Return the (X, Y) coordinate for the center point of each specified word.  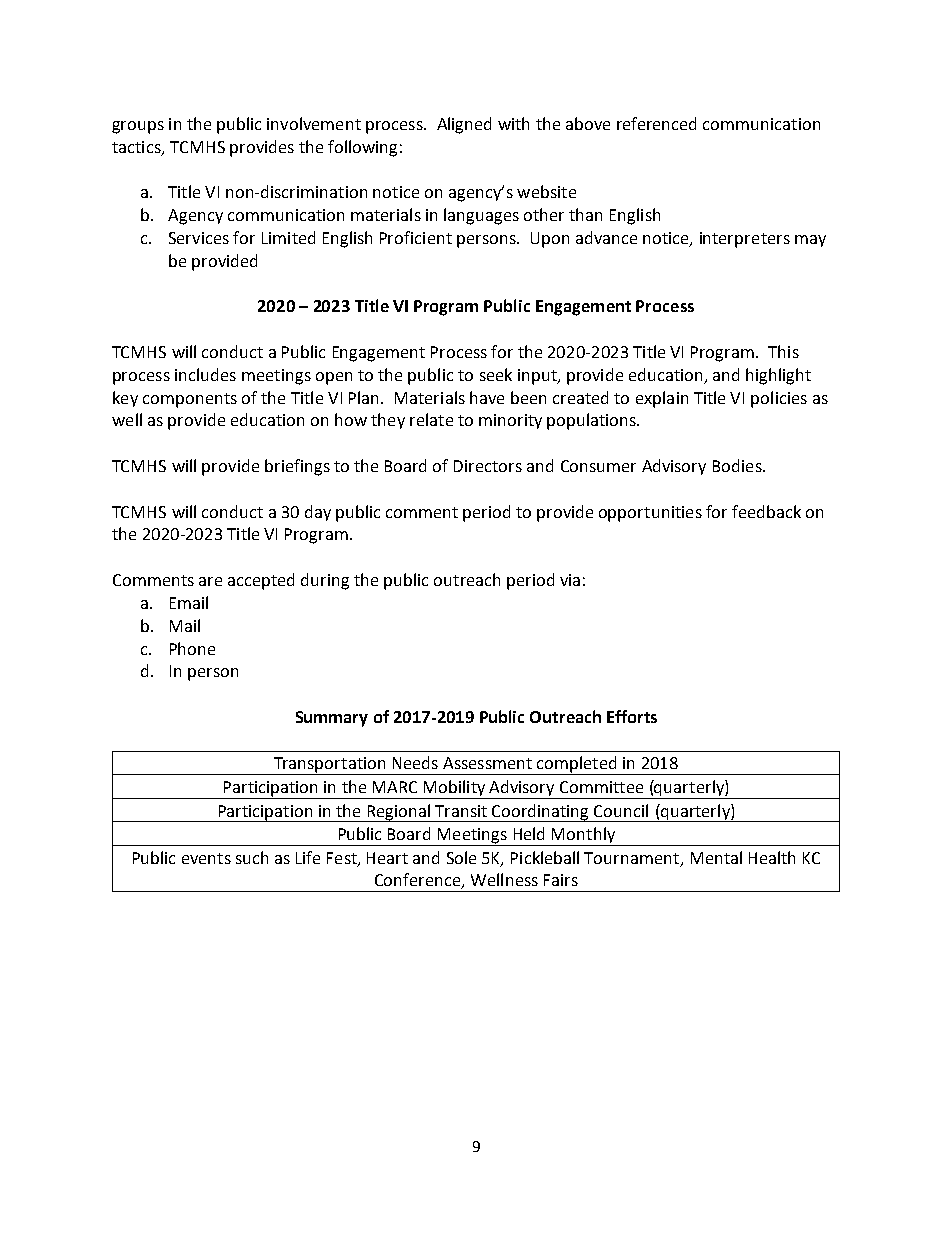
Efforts (632, 716)
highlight (778, 376)
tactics (137, 148)
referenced (656, 123)
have (487, 397)
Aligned (464, 125)
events (206, 858)
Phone (192, 648)
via (570, 580)
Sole (461, 857)
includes (205, 374)
